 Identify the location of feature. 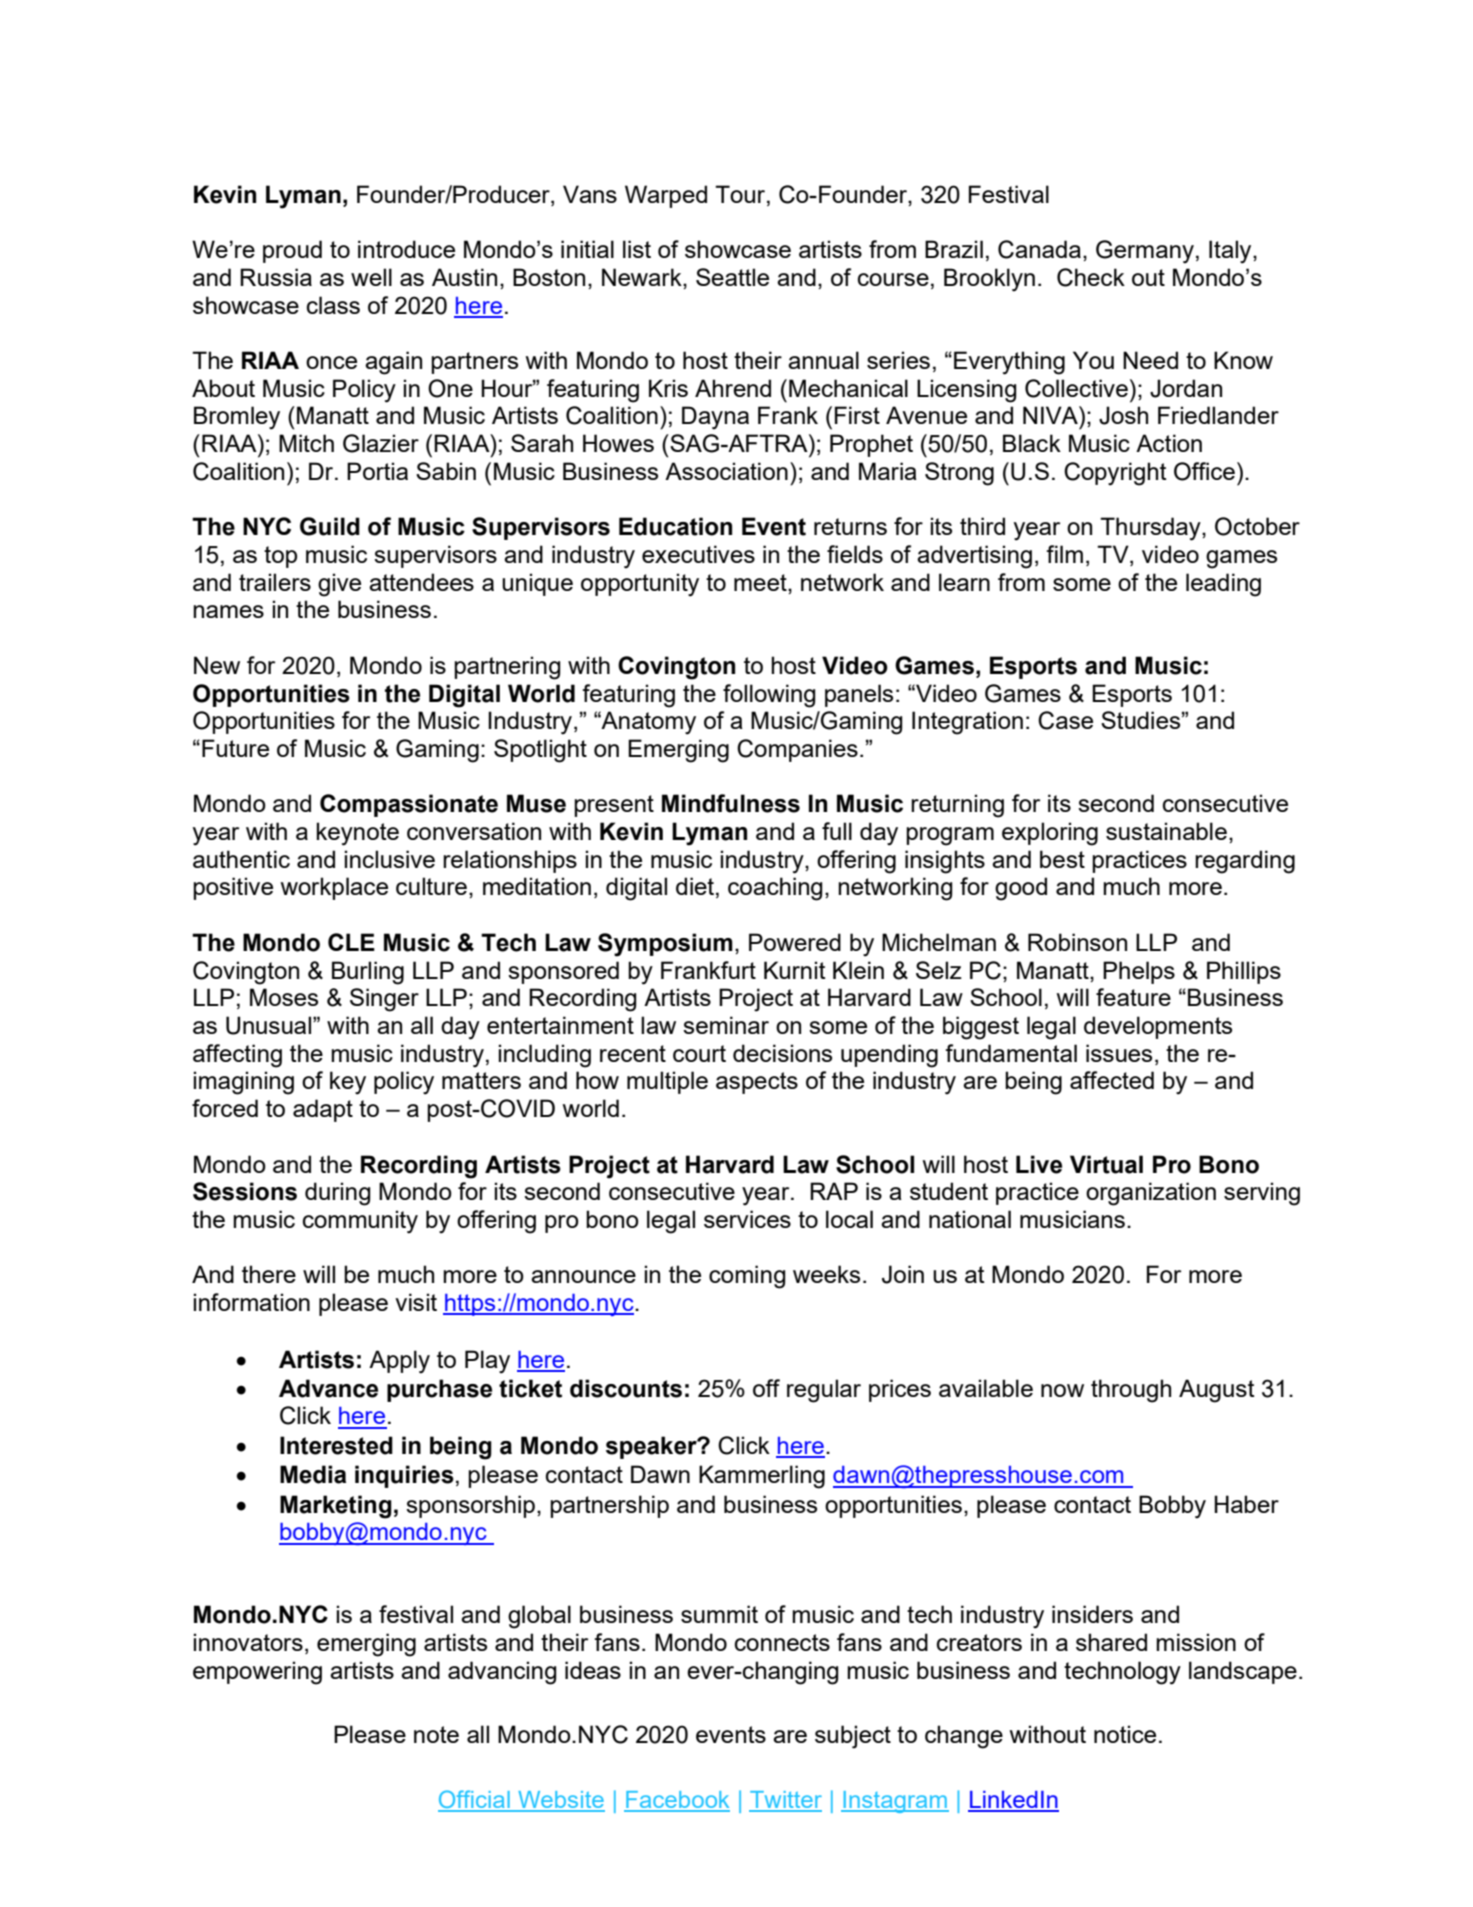
(1133, 997).
